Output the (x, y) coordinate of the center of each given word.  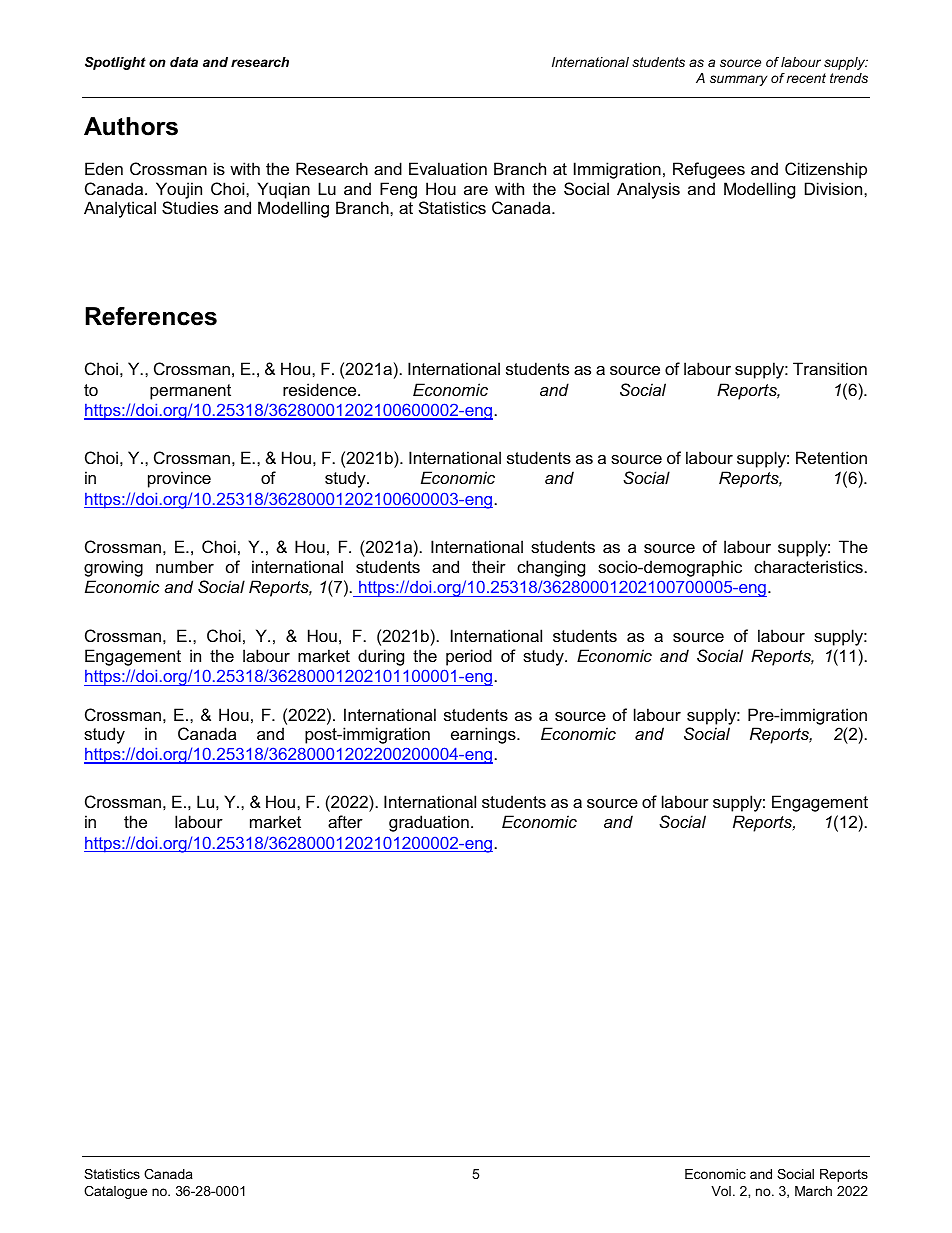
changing (551, 568)
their (489, 566)
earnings (484, 735)
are (476, 190)
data (184, 62)
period (469, 657)
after (345, 821)
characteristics (808, 566)
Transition (830, 368)
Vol (721, 1191)
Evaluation (448, 168)
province (179, 479)
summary (738, 80)
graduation (429, 823)
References (151, 316)
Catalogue (115, 1192)
